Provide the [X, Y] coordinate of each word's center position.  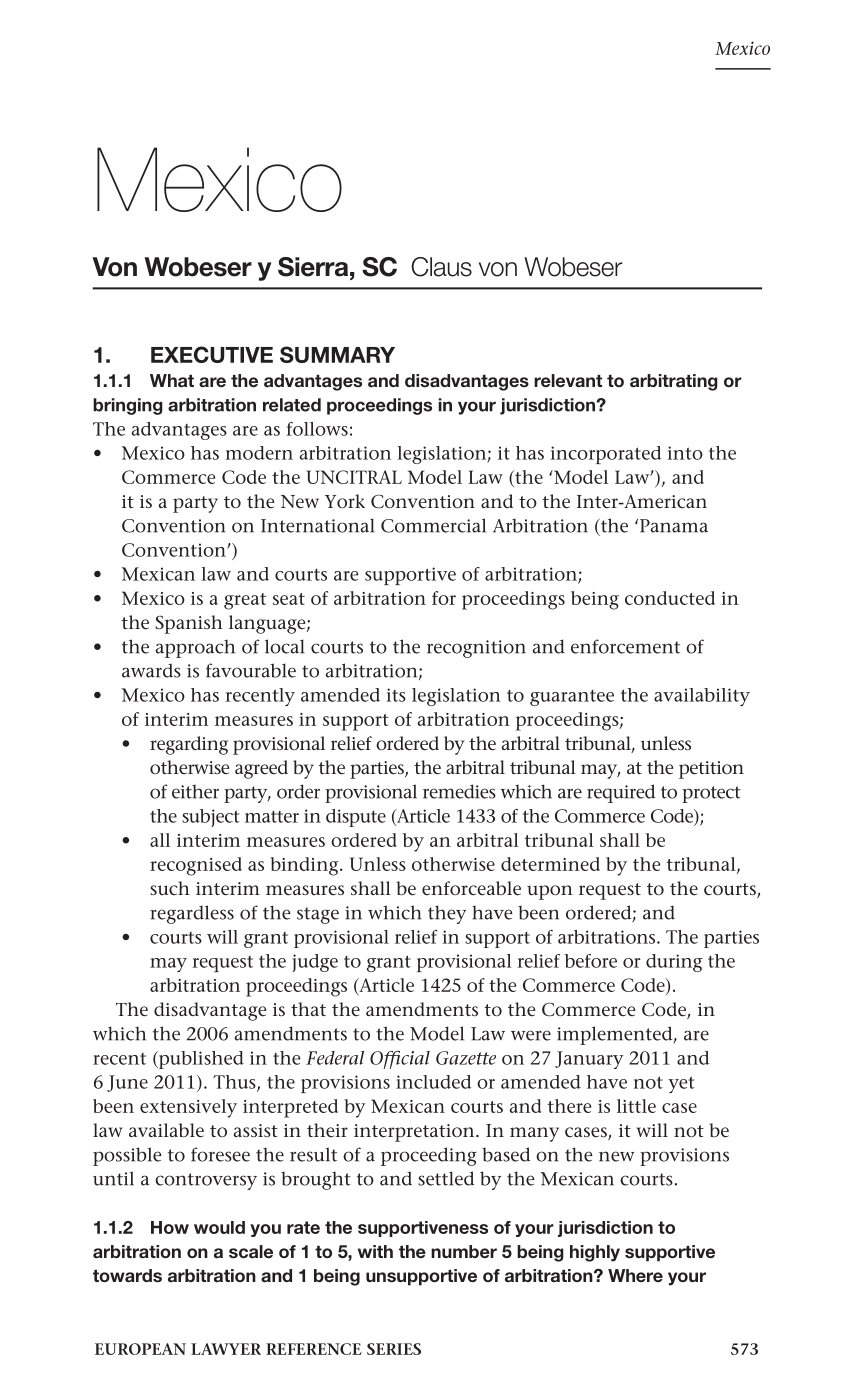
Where [635, 1275]
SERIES [394, 1349]
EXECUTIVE [212, 354]
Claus [441, 267]
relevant [568, 380]
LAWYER [226, 1349]
